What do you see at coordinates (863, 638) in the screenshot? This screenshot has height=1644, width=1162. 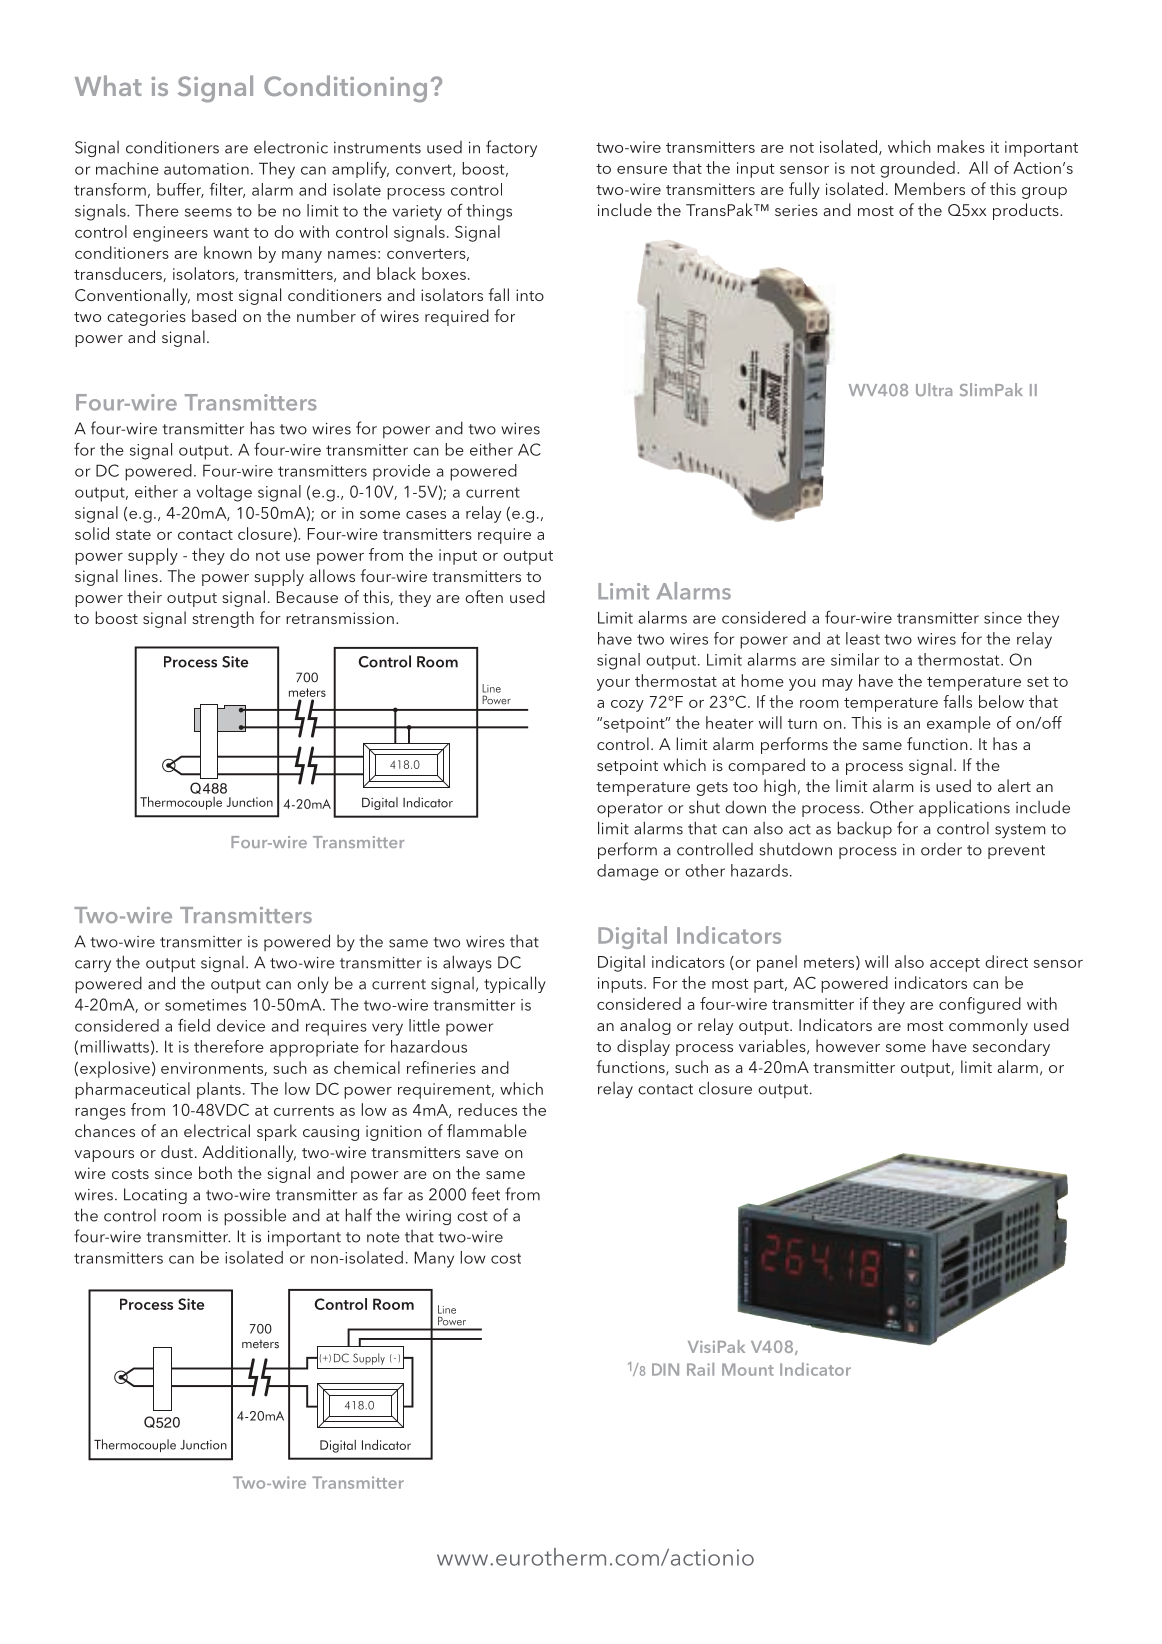 I see `least` at bounding box center [863, 638].
